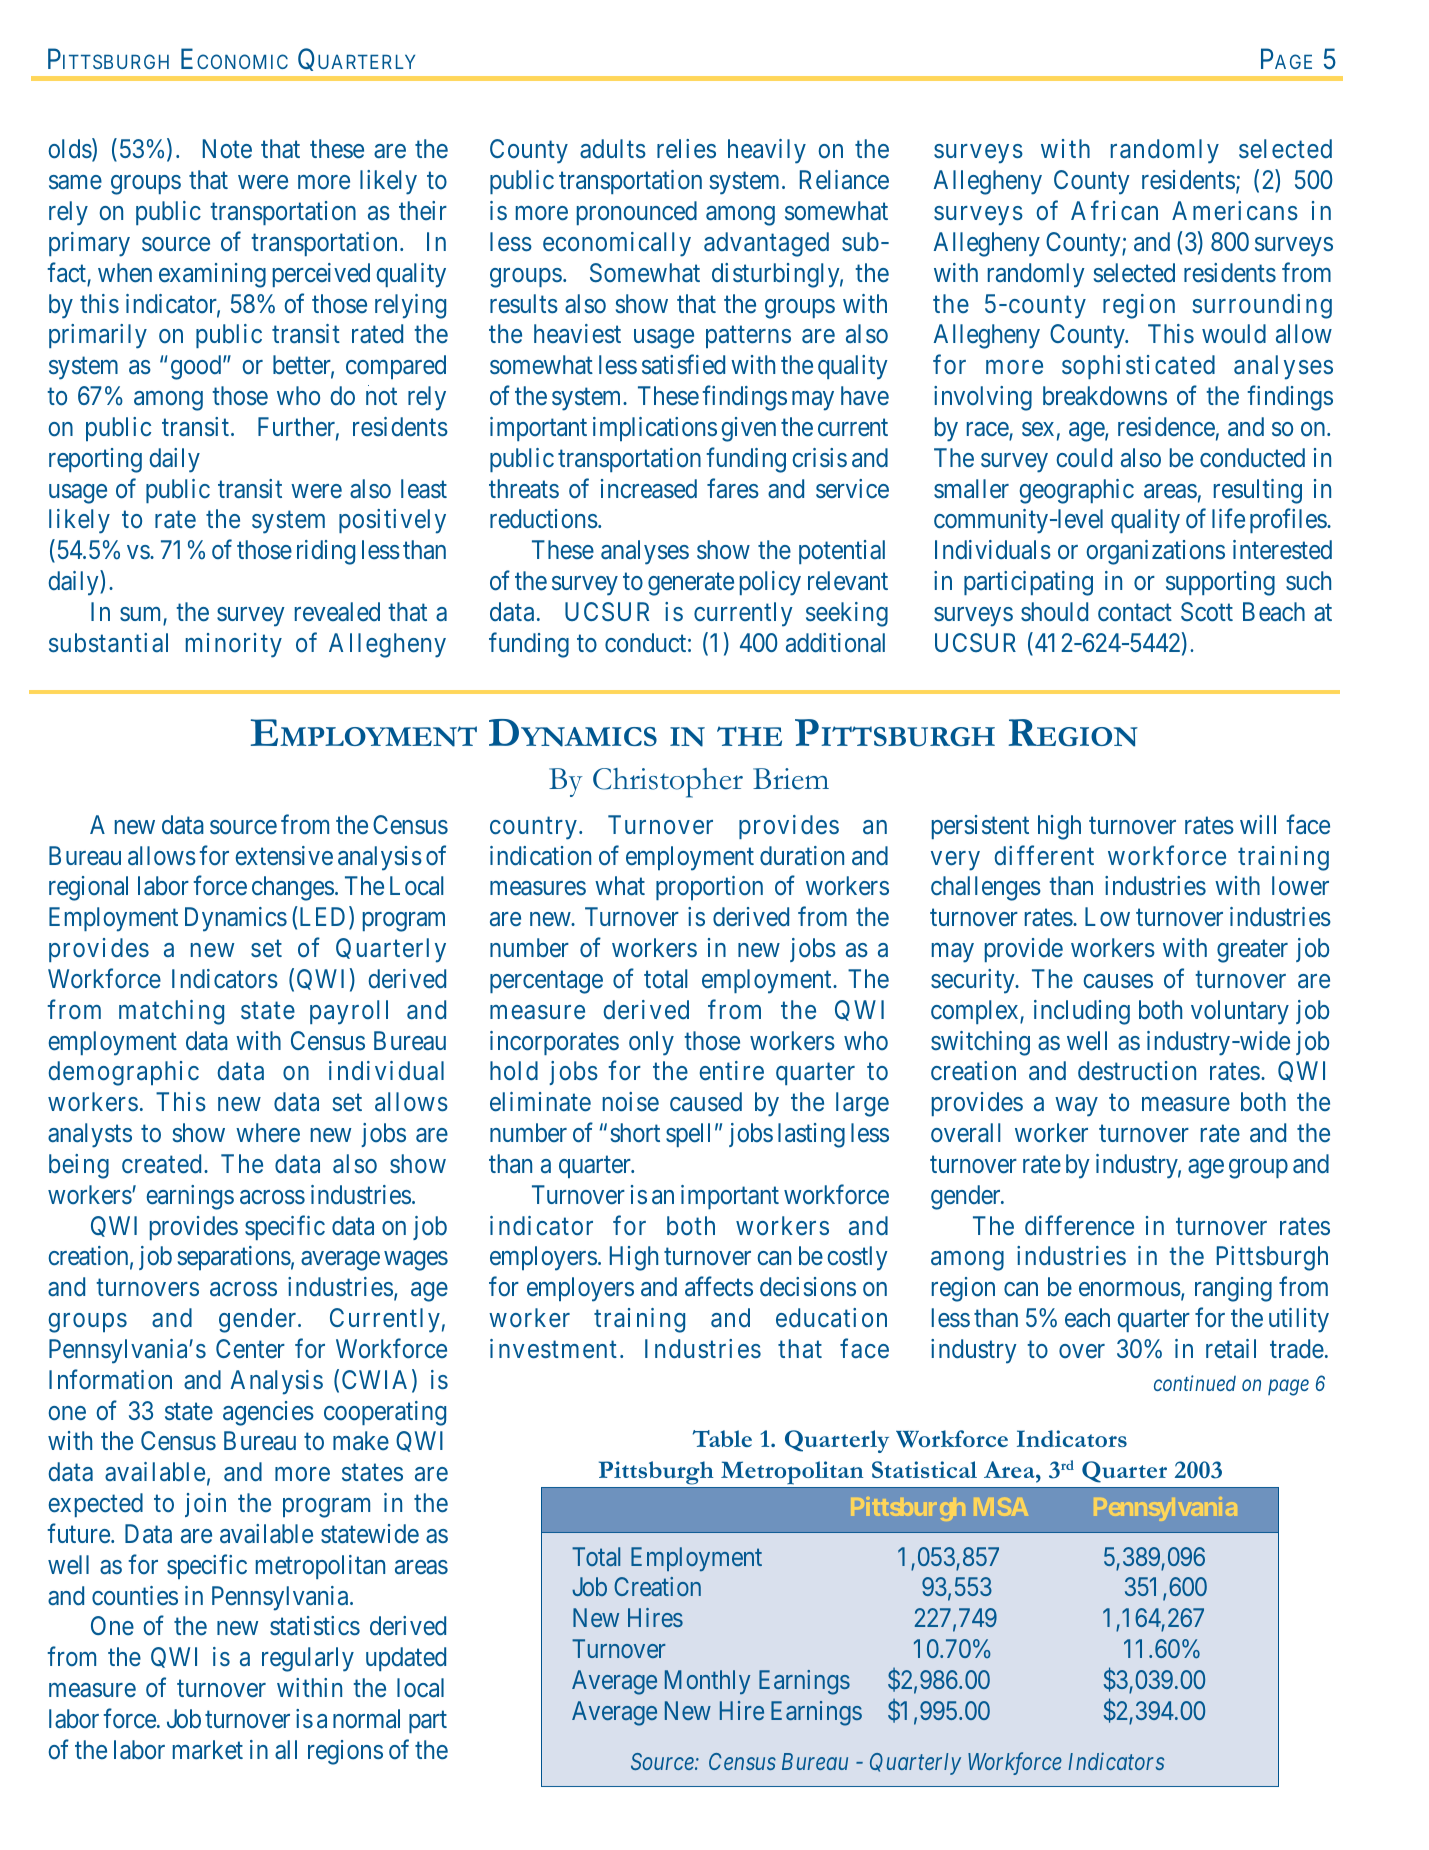 The width and height of the screenshot is (1429, 1850). Describe the element at coordinates (733, 488) in the screenshot. I see `fares` at that location.
